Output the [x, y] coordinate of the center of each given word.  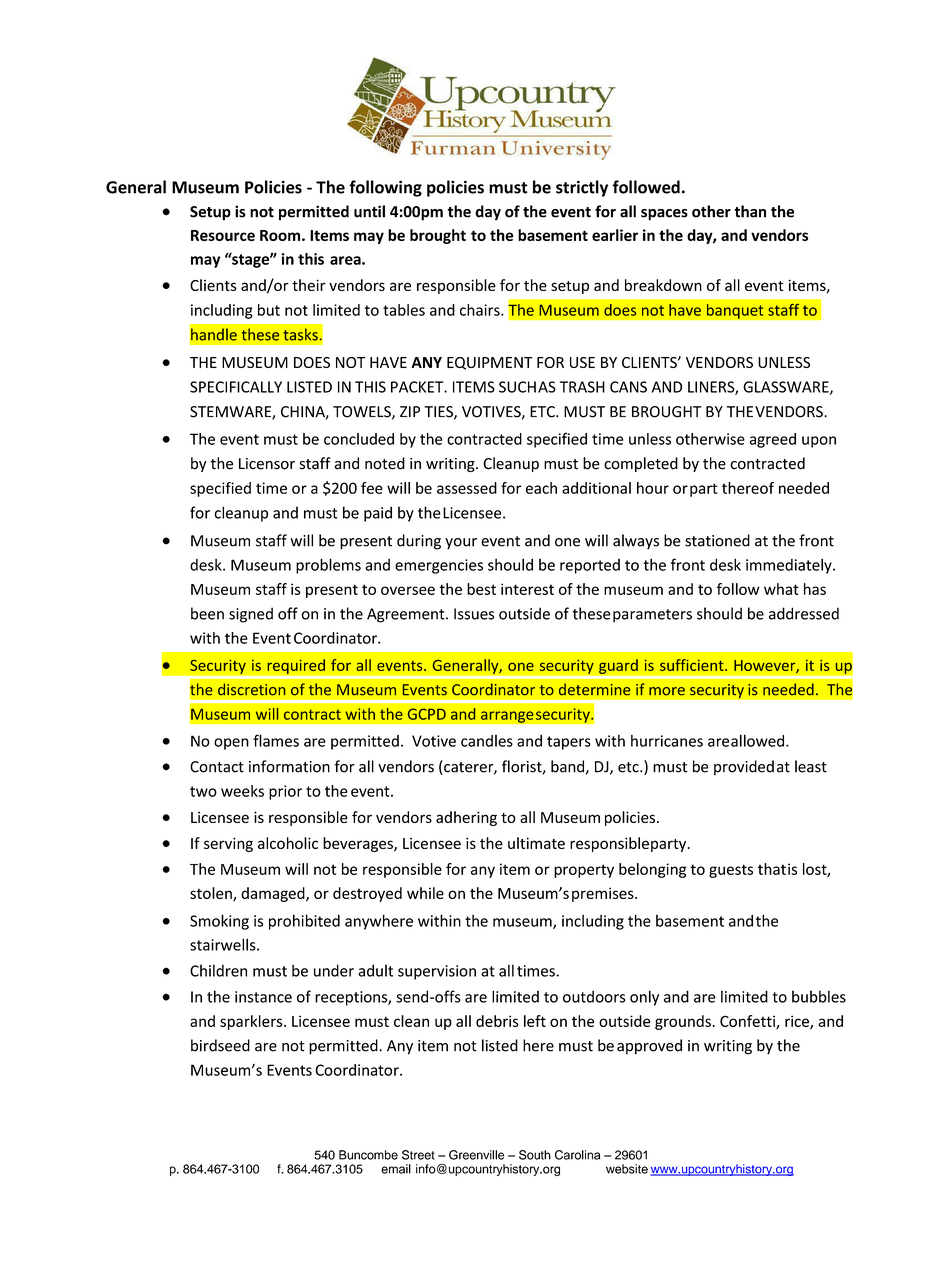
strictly [582, 188]
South [535, 1155]
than [750, 211]
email [396, 1169]
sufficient [693, 665]
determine [594, 689]
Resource [223, 235]
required [296, 667]
